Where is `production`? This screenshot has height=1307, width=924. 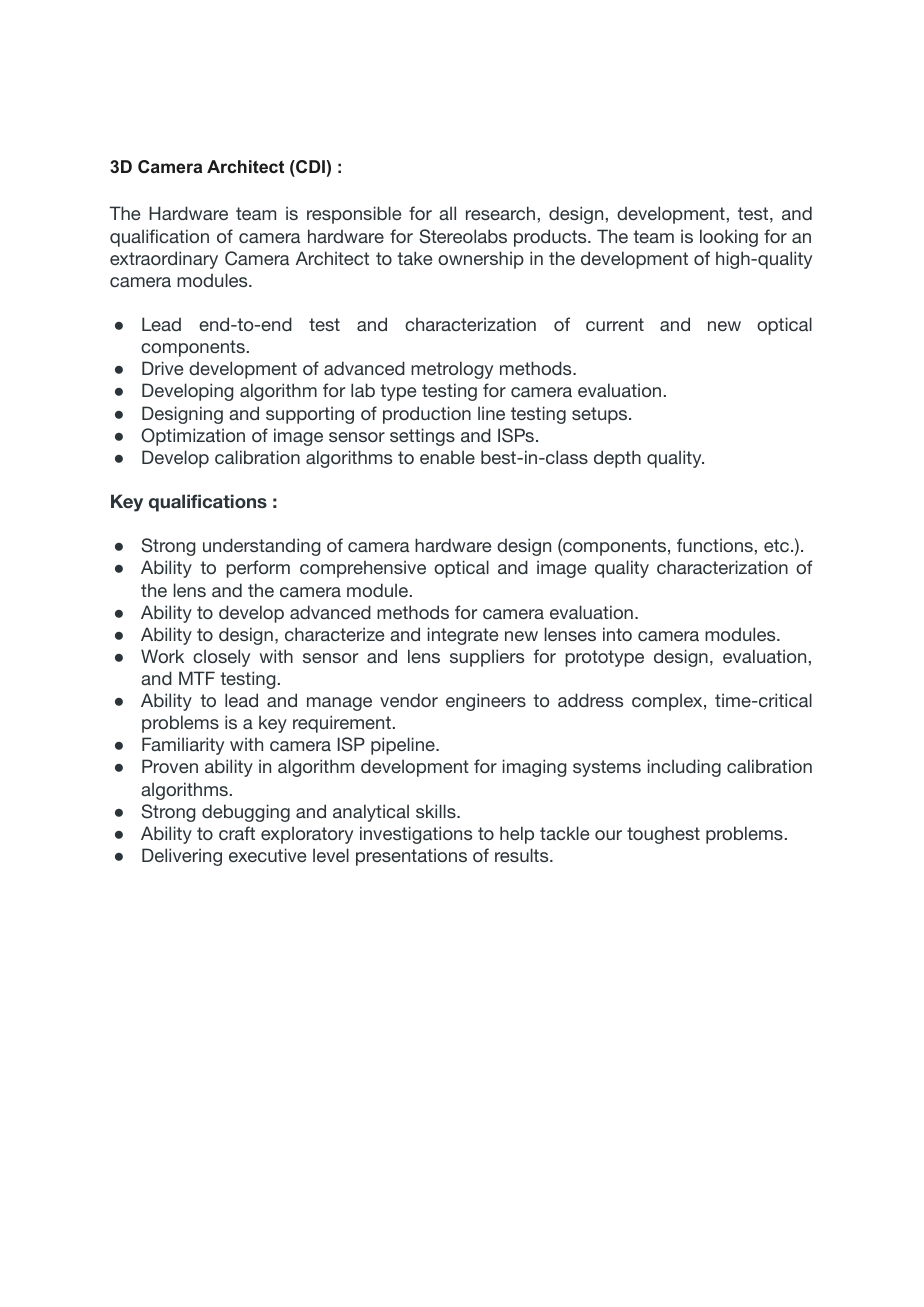
production is located at coordinates (427, 415).
